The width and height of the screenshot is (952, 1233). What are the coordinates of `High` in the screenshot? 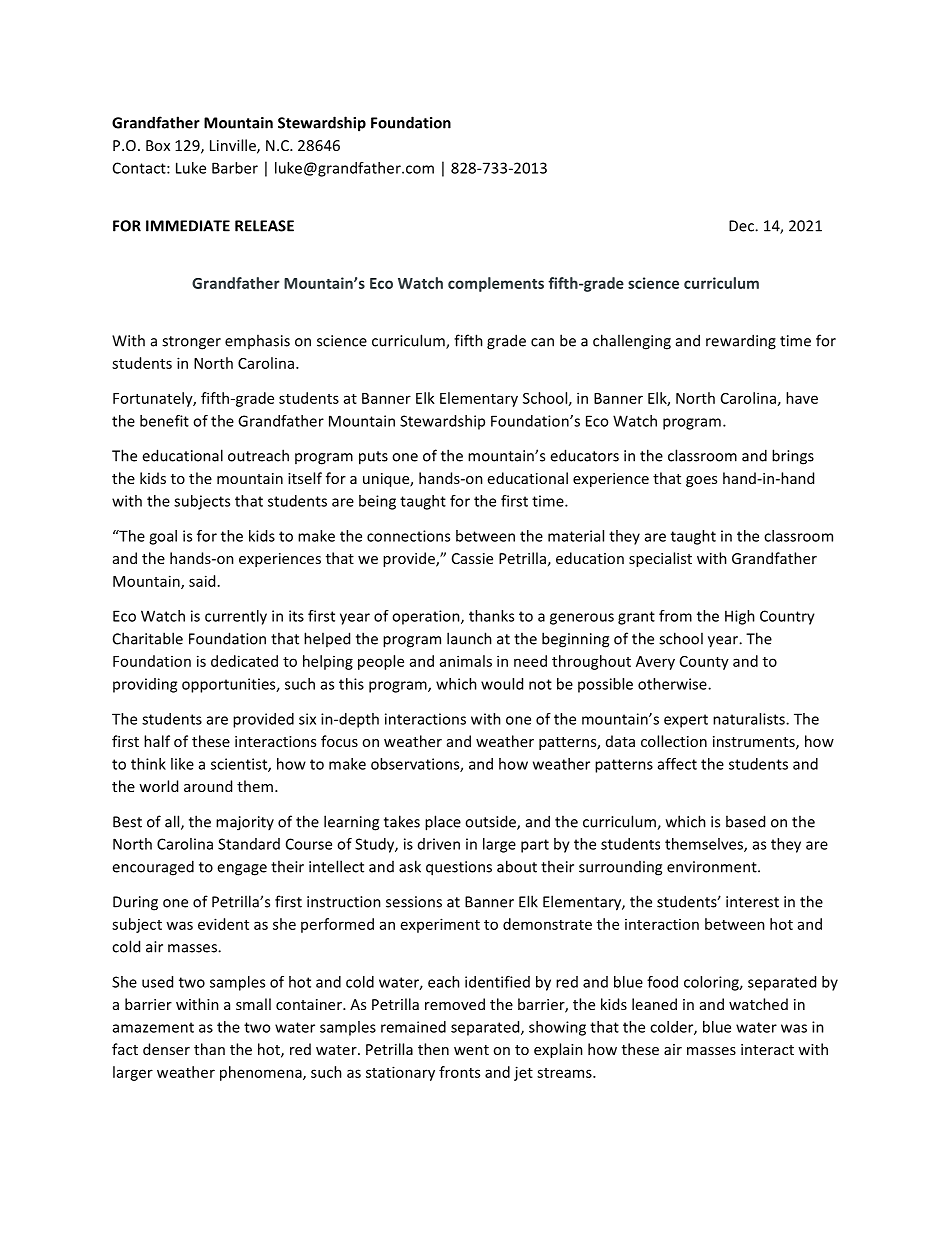 It's located at (740, 617).
